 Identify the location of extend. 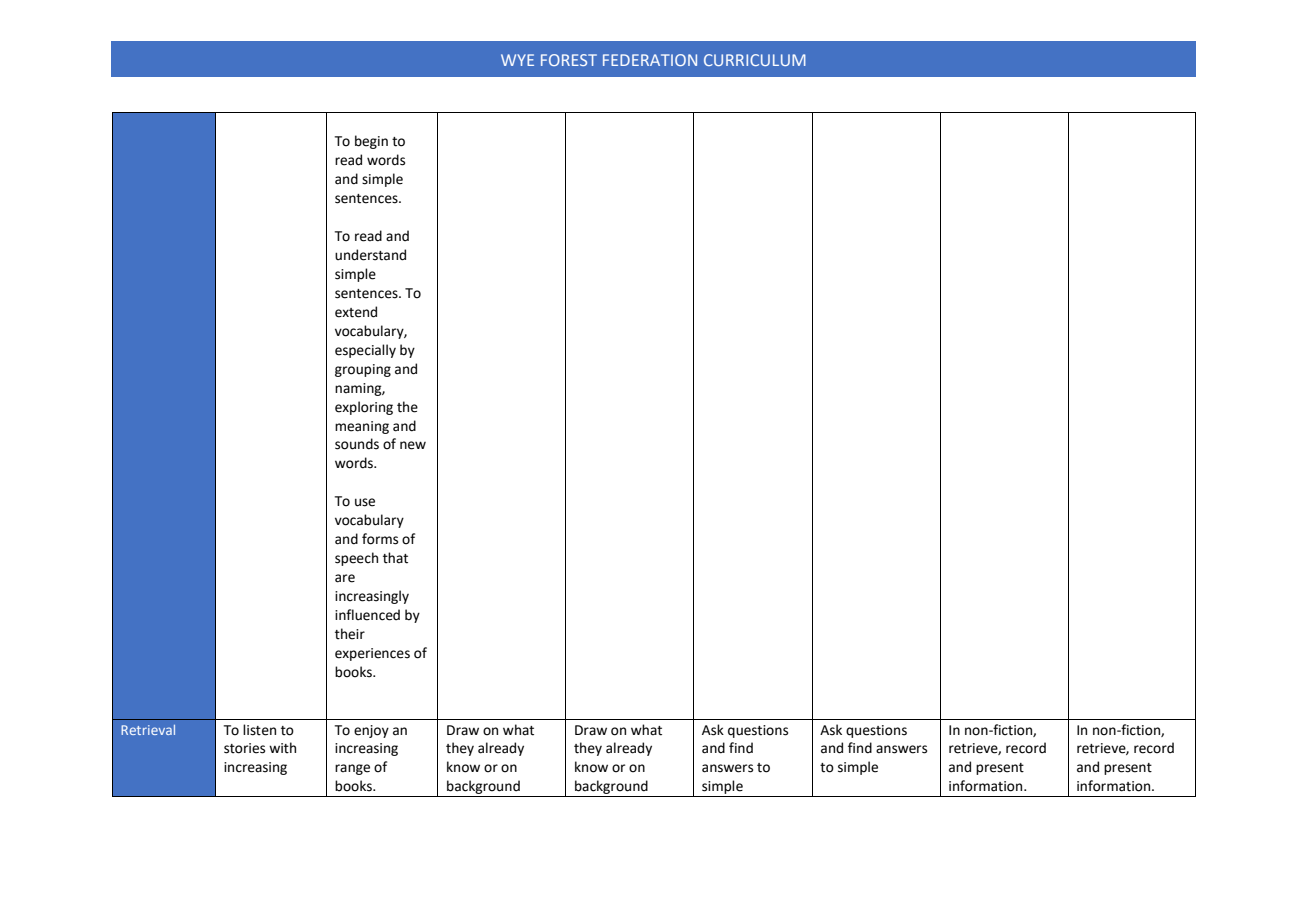
(356, 312).
